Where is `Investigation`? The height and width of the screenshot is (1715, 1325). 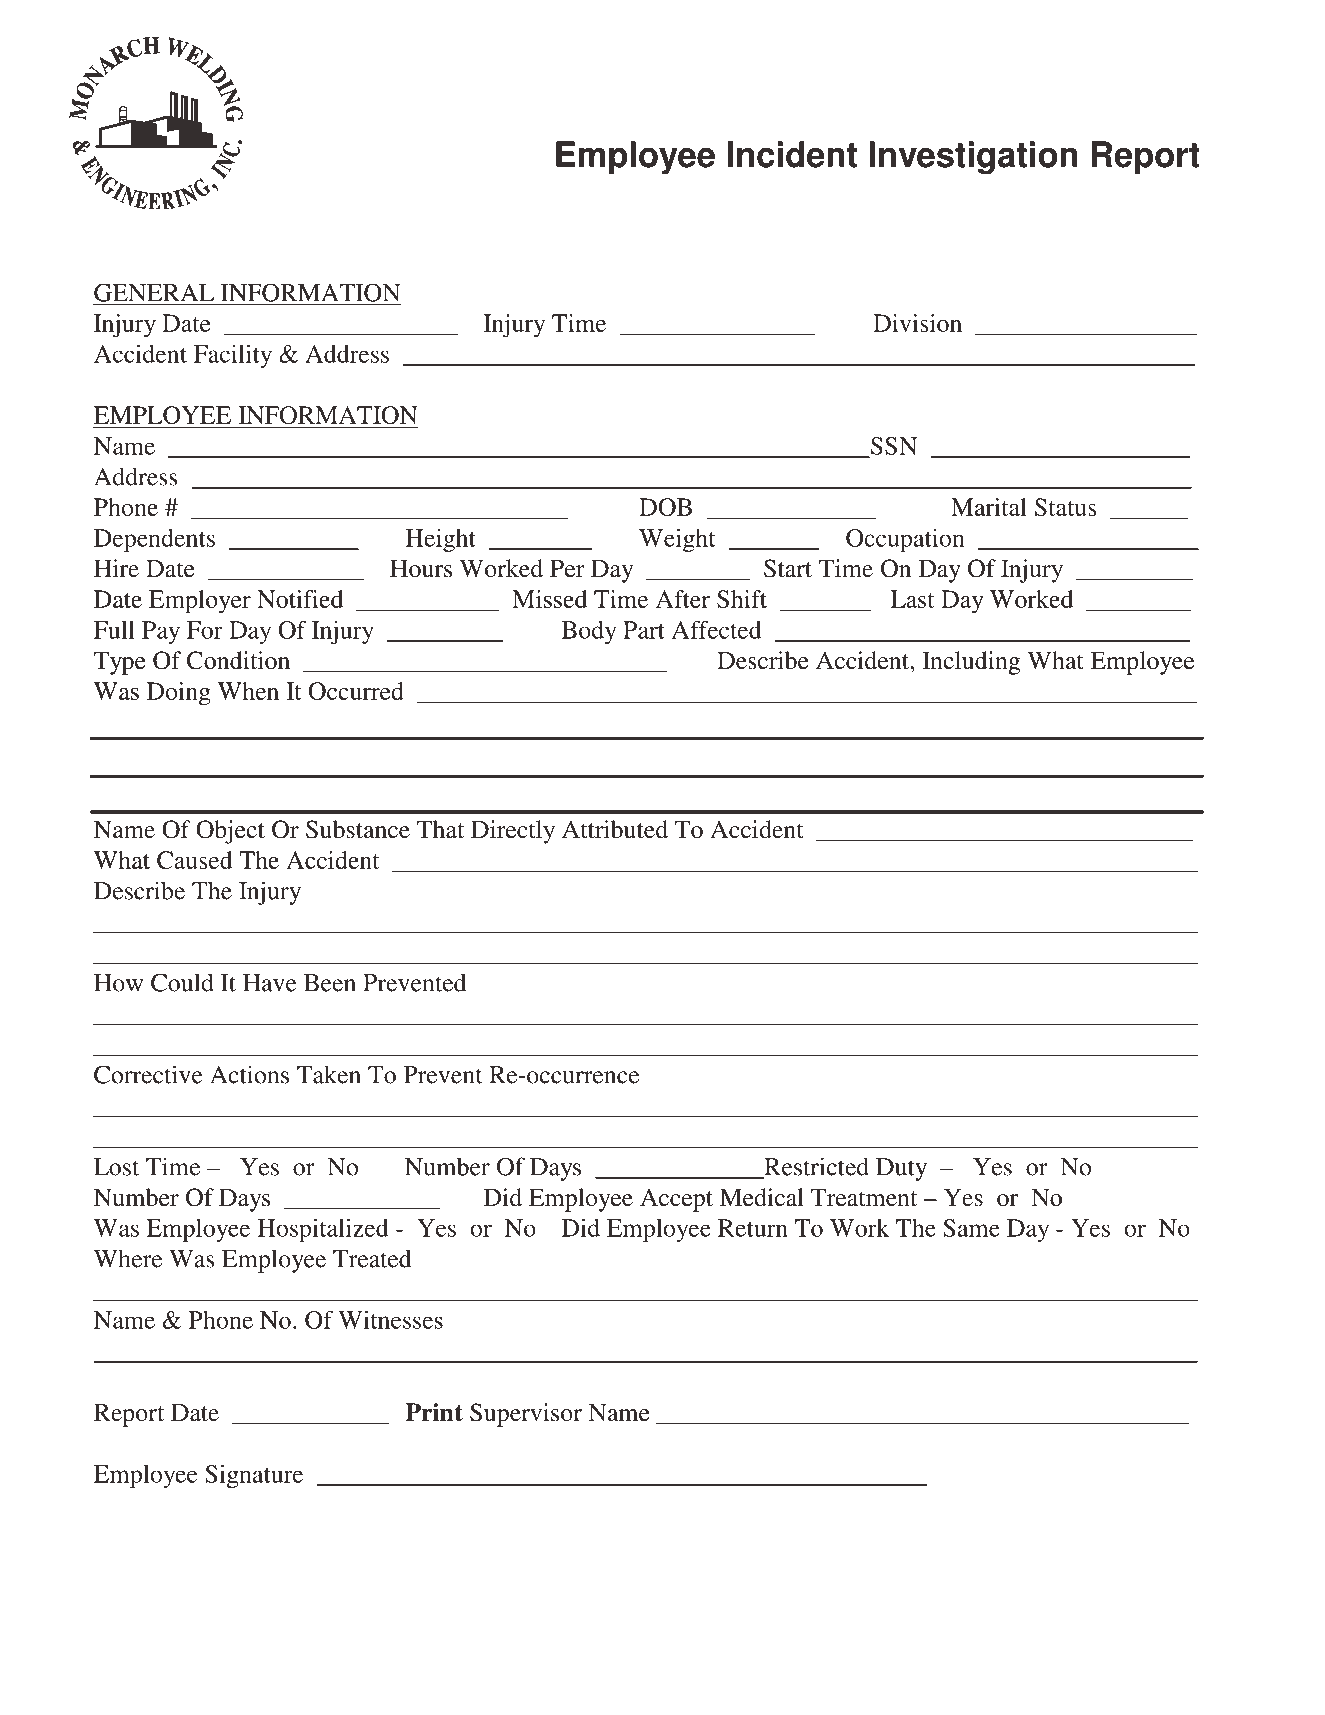
Investigation is located at coordinates (973, 158).
